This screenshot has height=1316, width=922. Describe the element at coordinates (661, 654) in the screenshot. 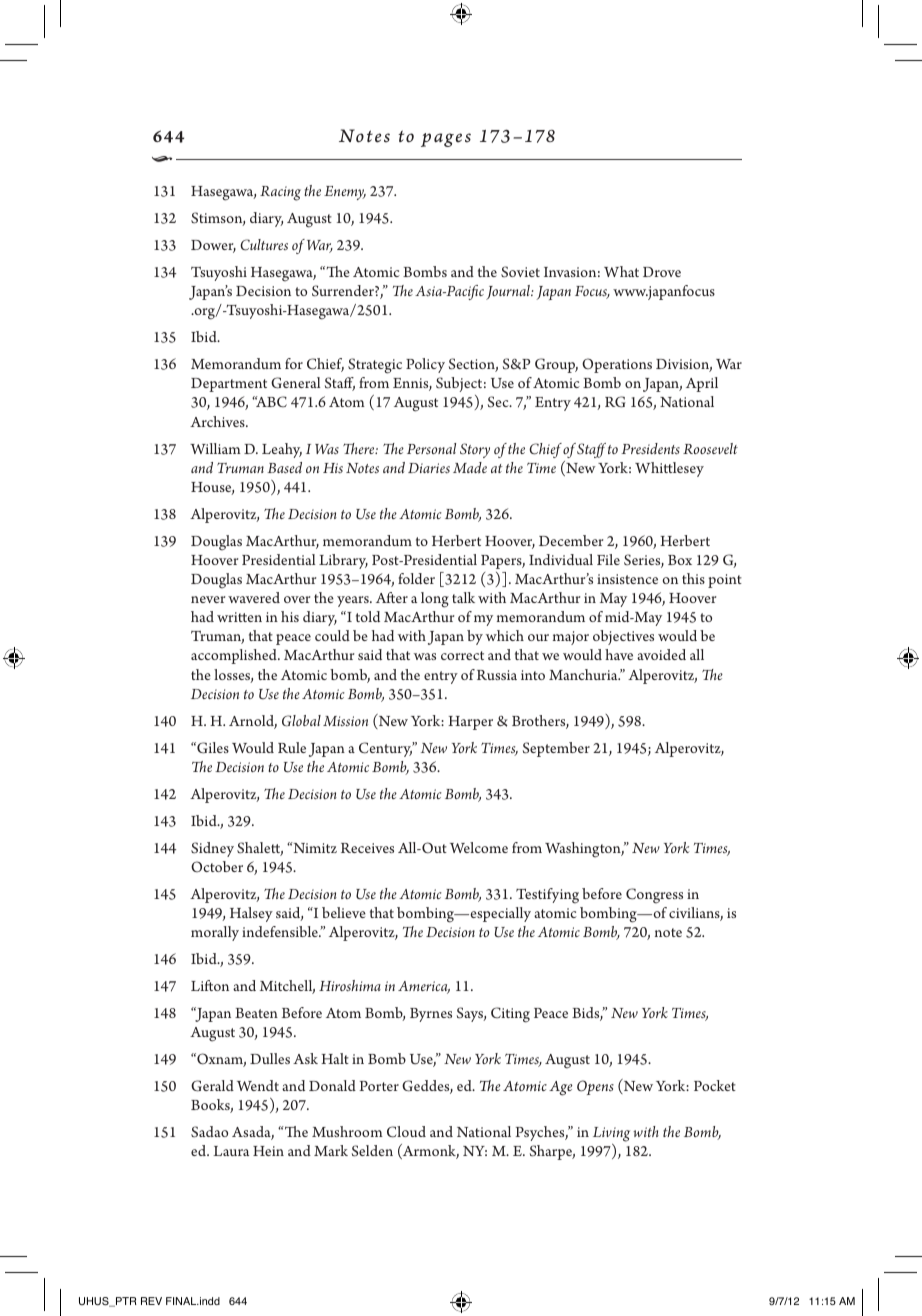

I see `avoided` at that location.
